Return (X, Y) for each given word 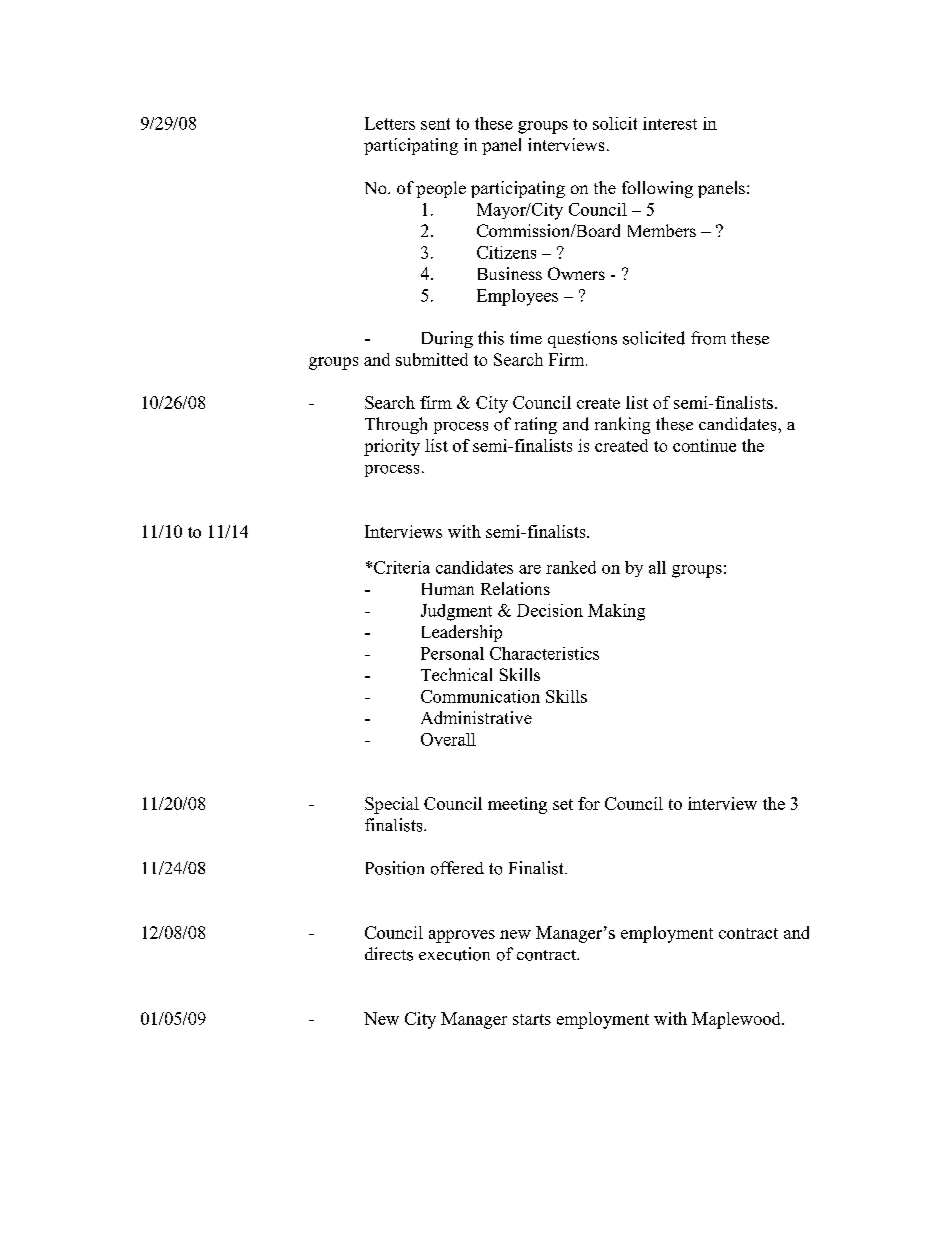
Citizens (506, 252)
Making (616, 612)
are (530, 569)
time (526, 337)
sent (435, 124)
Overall (448, 739)
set (563, 804)
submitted (432, 359)
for (589, 803)
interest (670, 123)
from (708, 338)
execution (454, 954)
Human (448, 589)
